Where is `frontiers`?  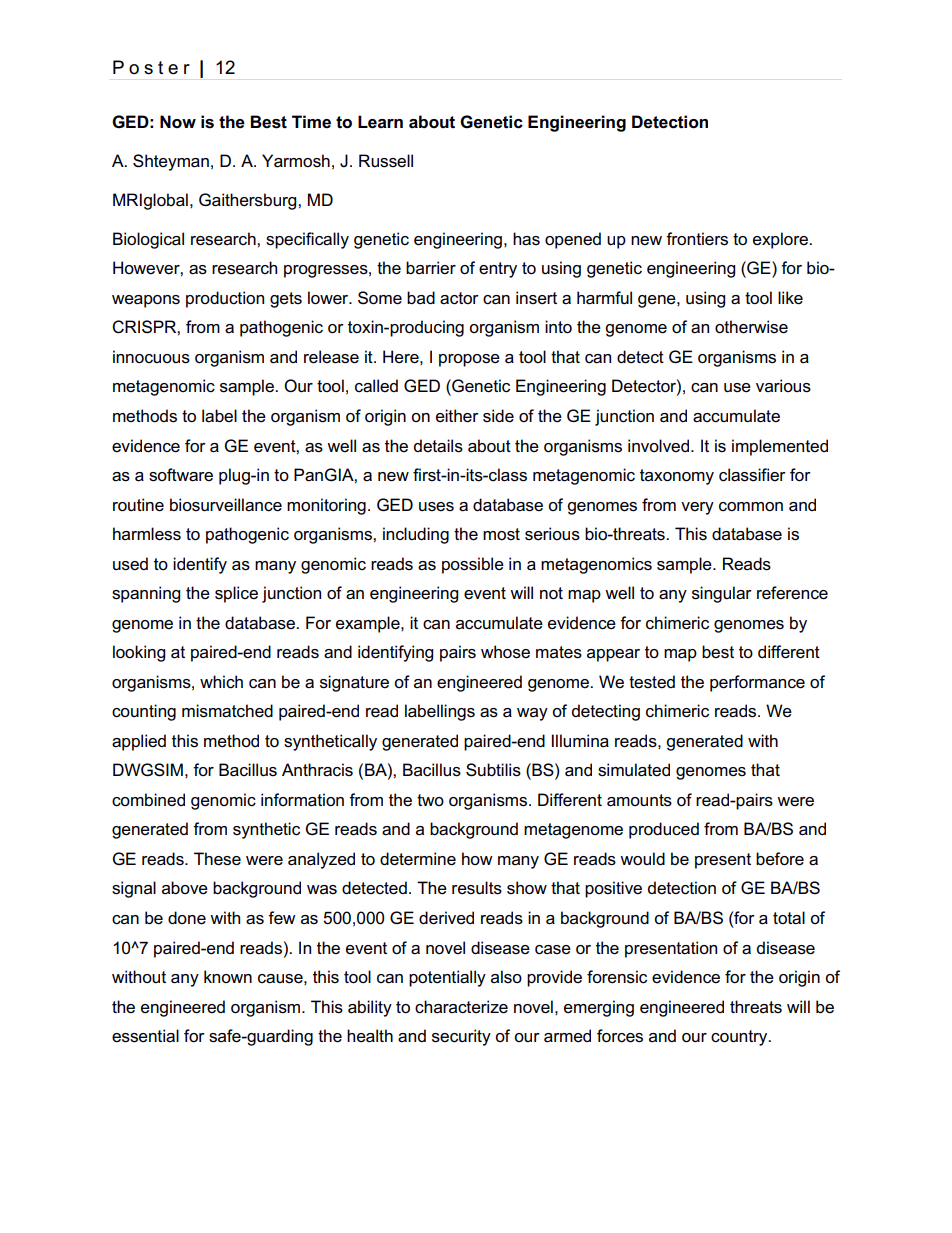 frontiers is located at coordinates (697, 239).
